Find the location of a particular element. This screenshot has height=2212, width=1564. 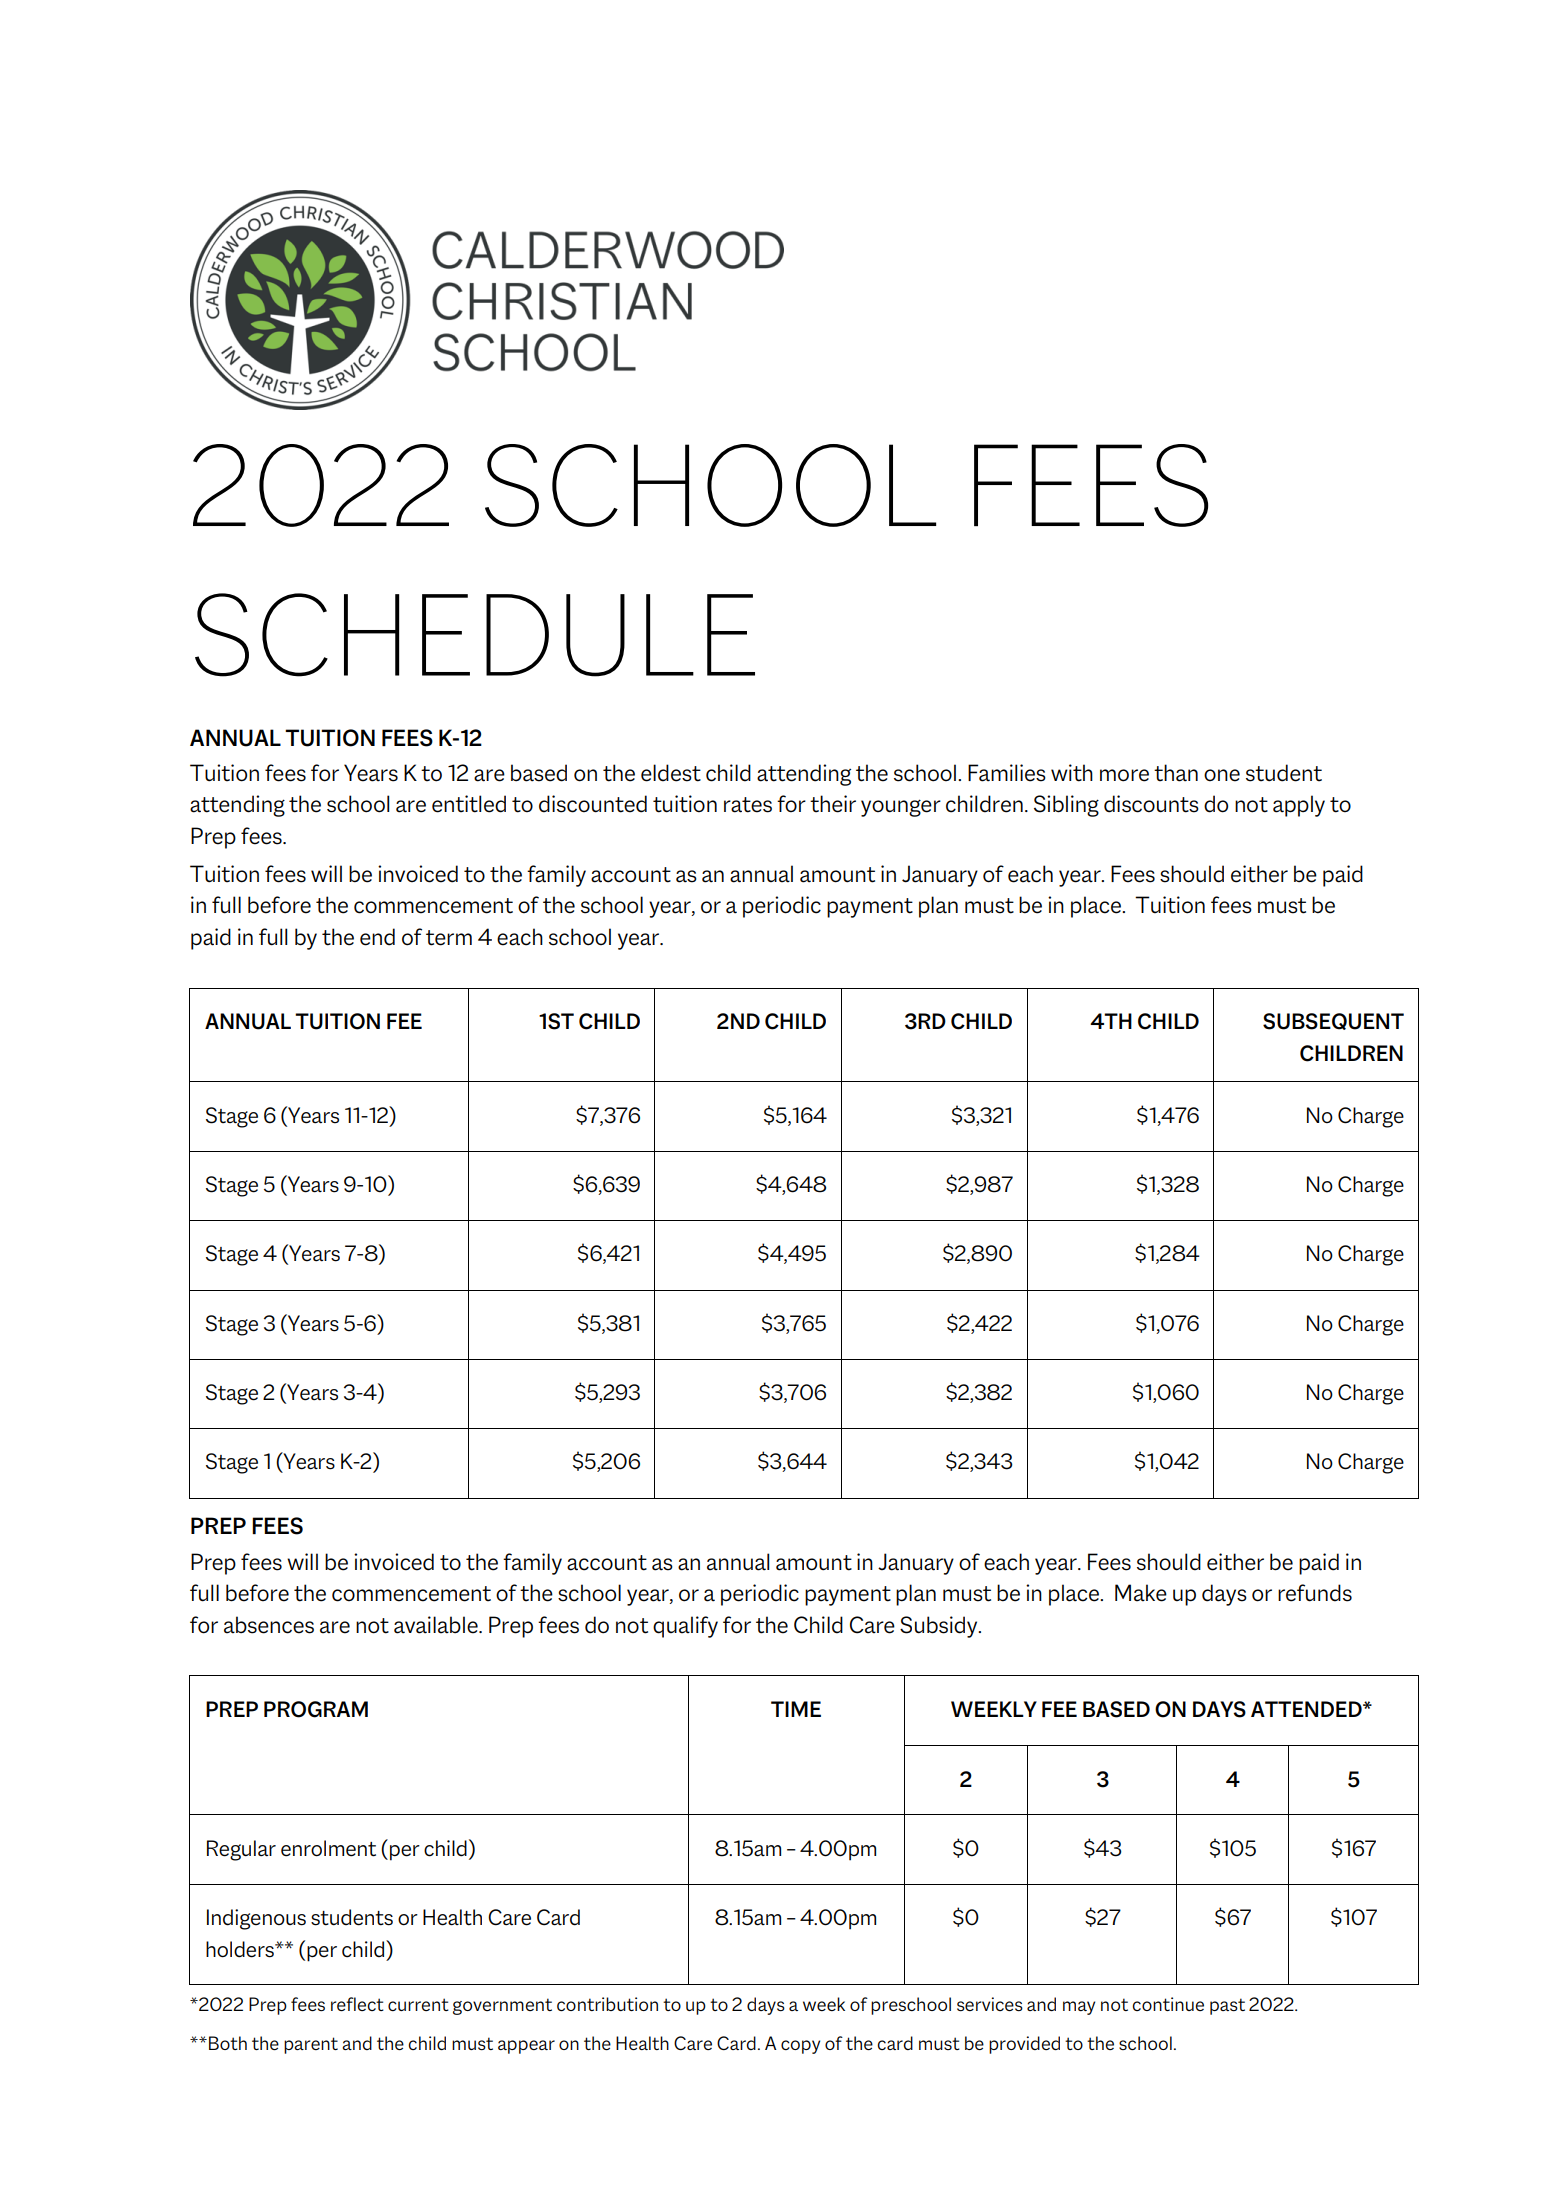

SCHEDULE is located at coordinates (475, 635).
